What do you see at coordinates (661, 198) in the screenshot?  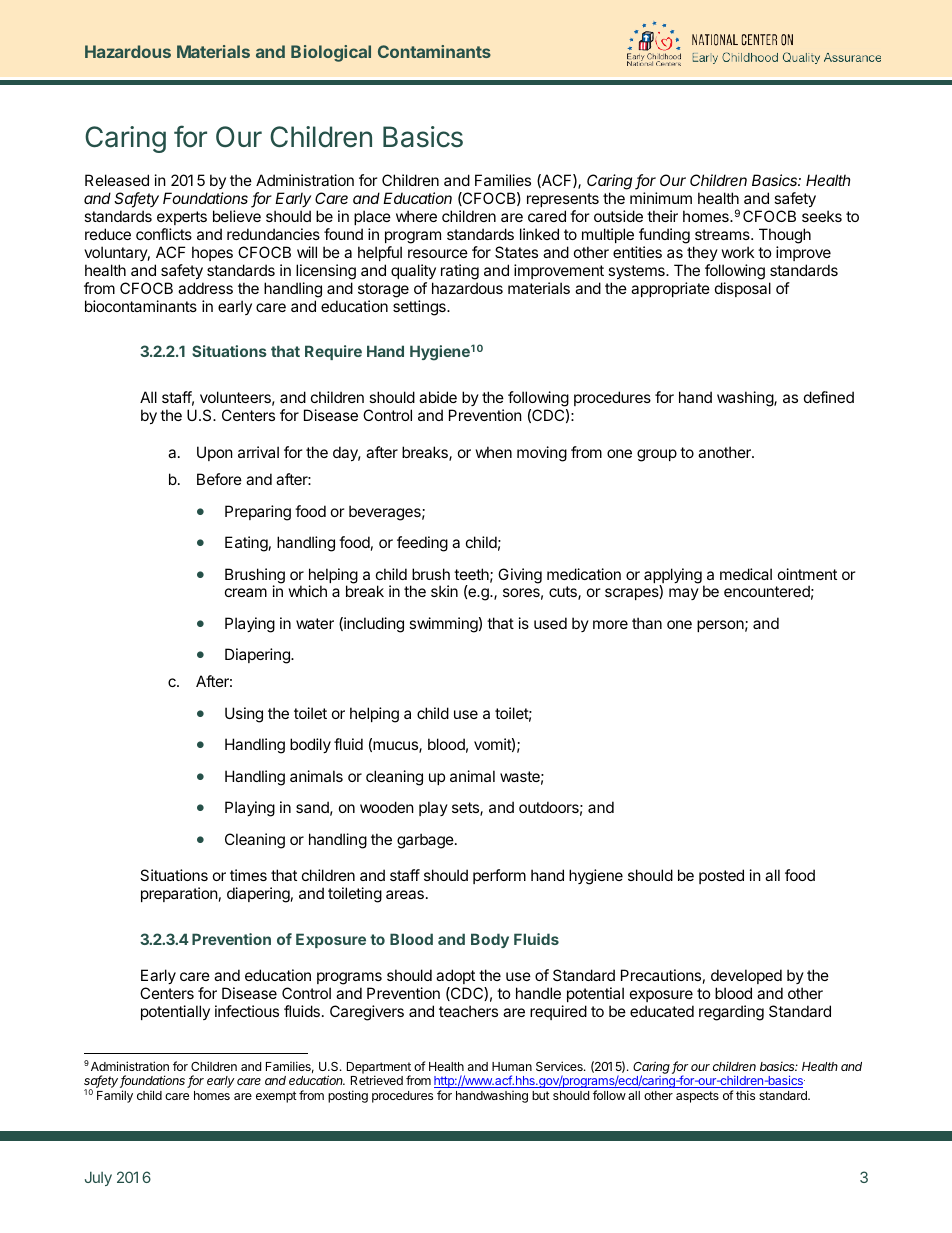 I see `minimum` at bounding box center [661, 198].
